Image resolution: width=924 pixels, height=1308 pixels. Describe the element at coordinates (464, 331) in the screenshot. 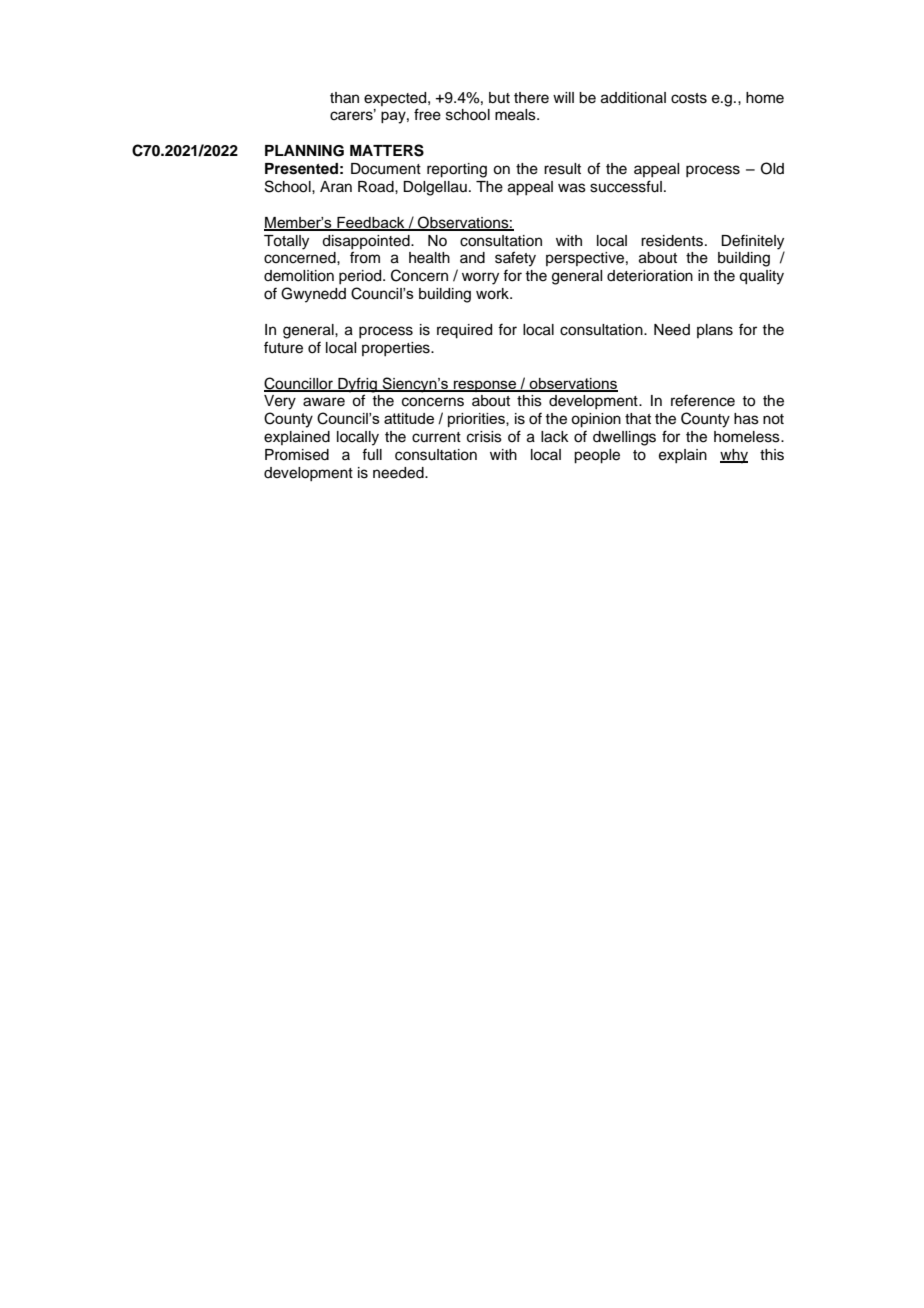

I see `required` at that location.
